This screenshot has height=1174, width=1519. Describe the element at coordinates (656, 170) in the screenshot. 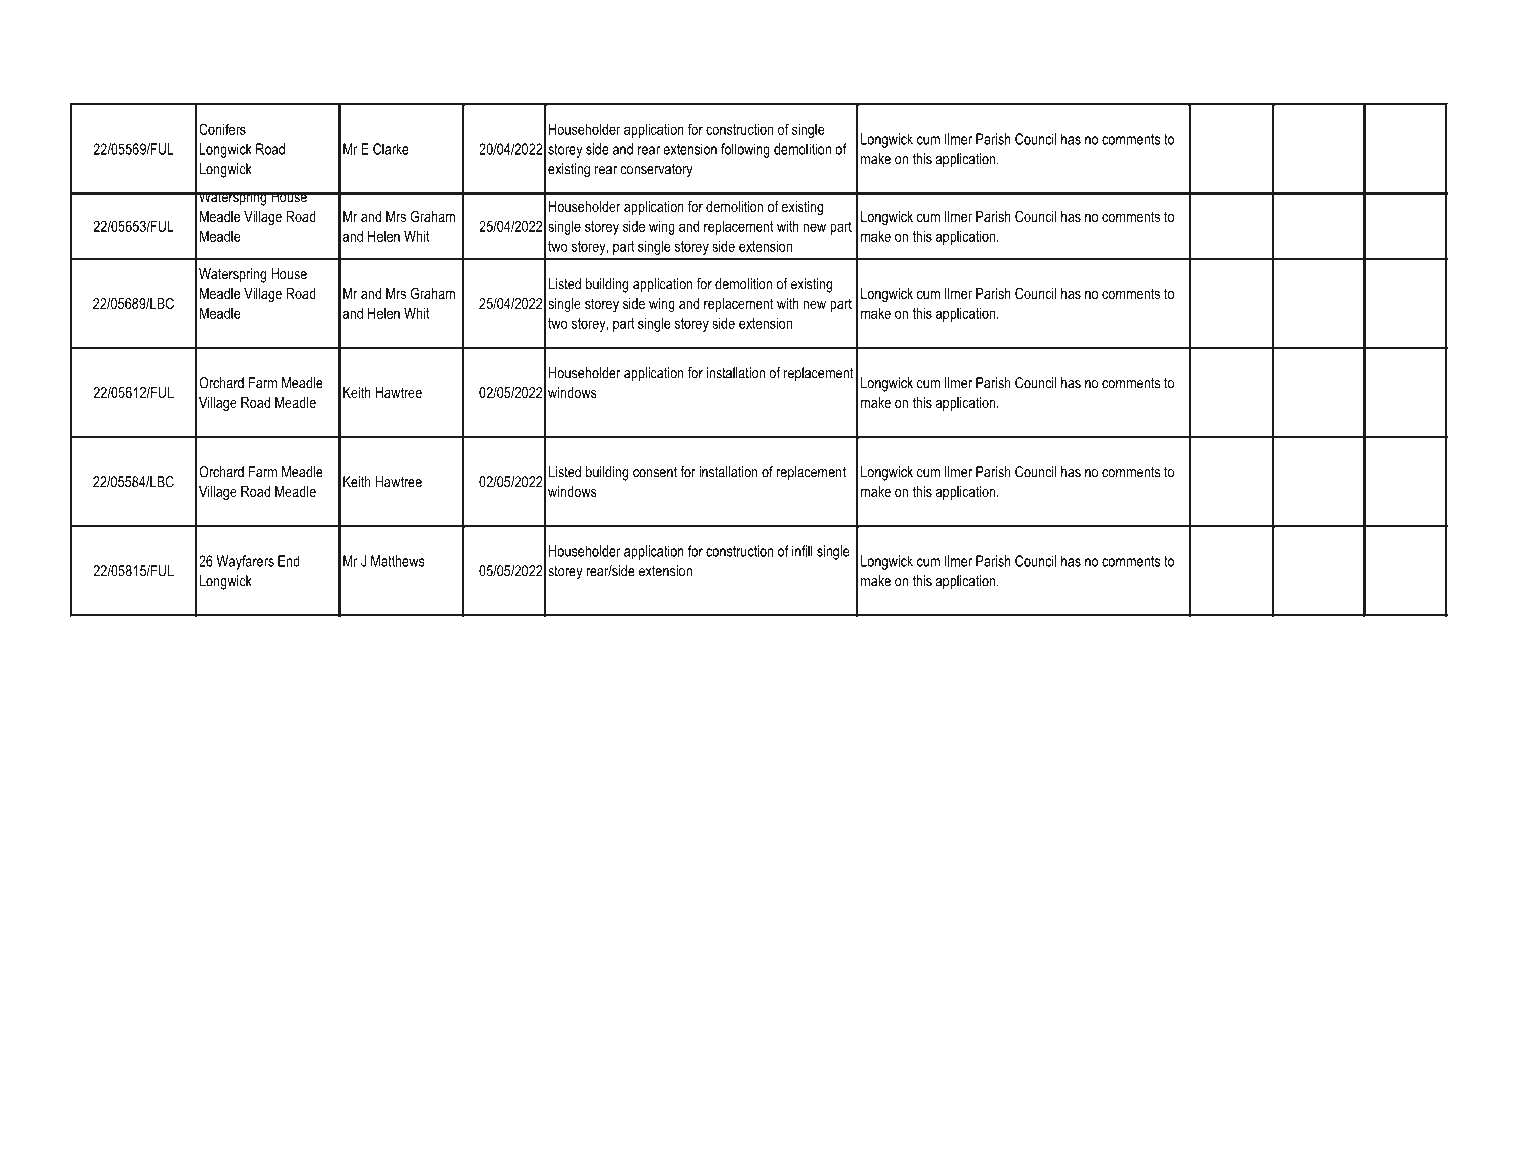

I see `conservatory` at that location.
